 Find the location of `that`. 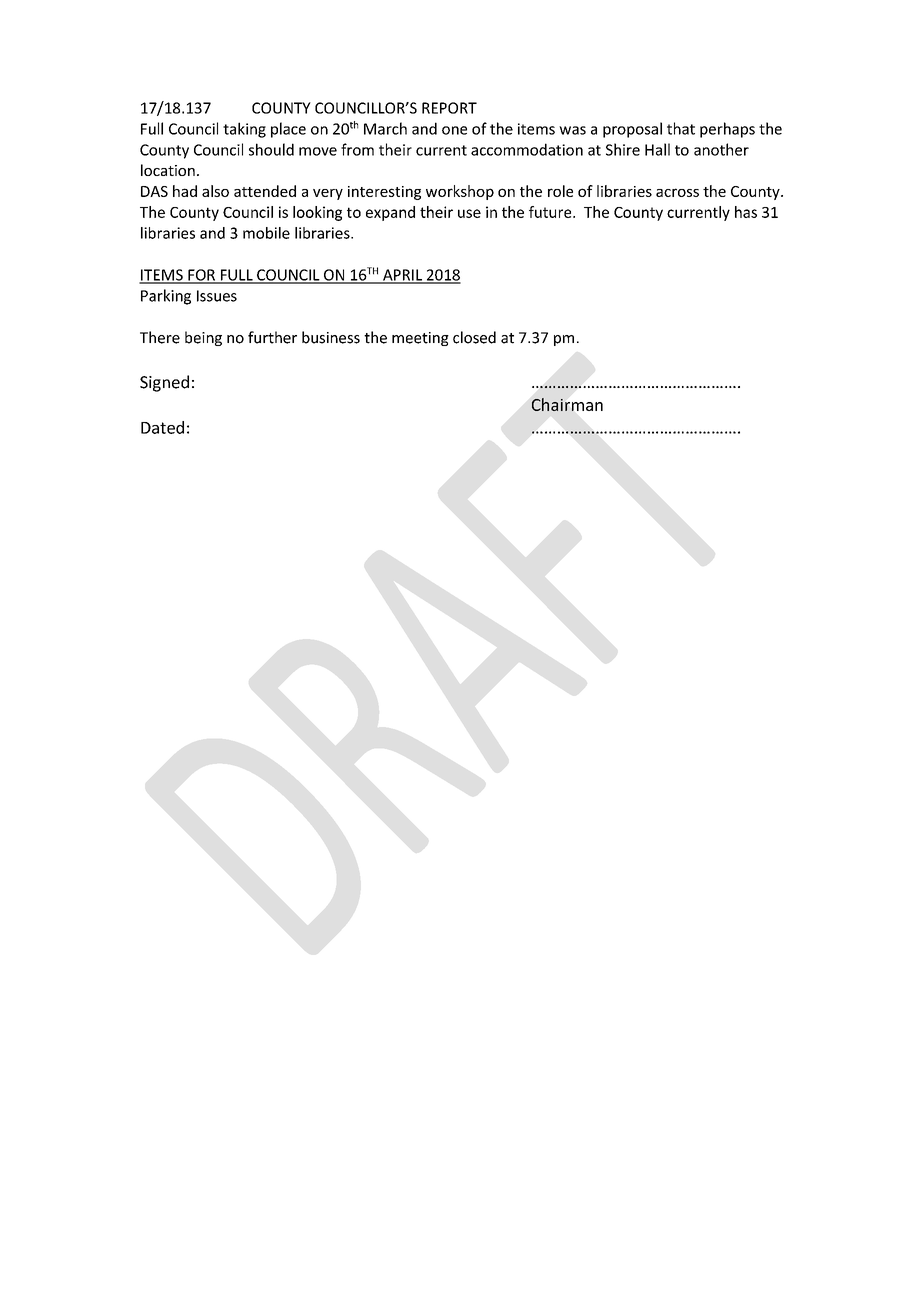

that is located at coordinates (681, 128).
